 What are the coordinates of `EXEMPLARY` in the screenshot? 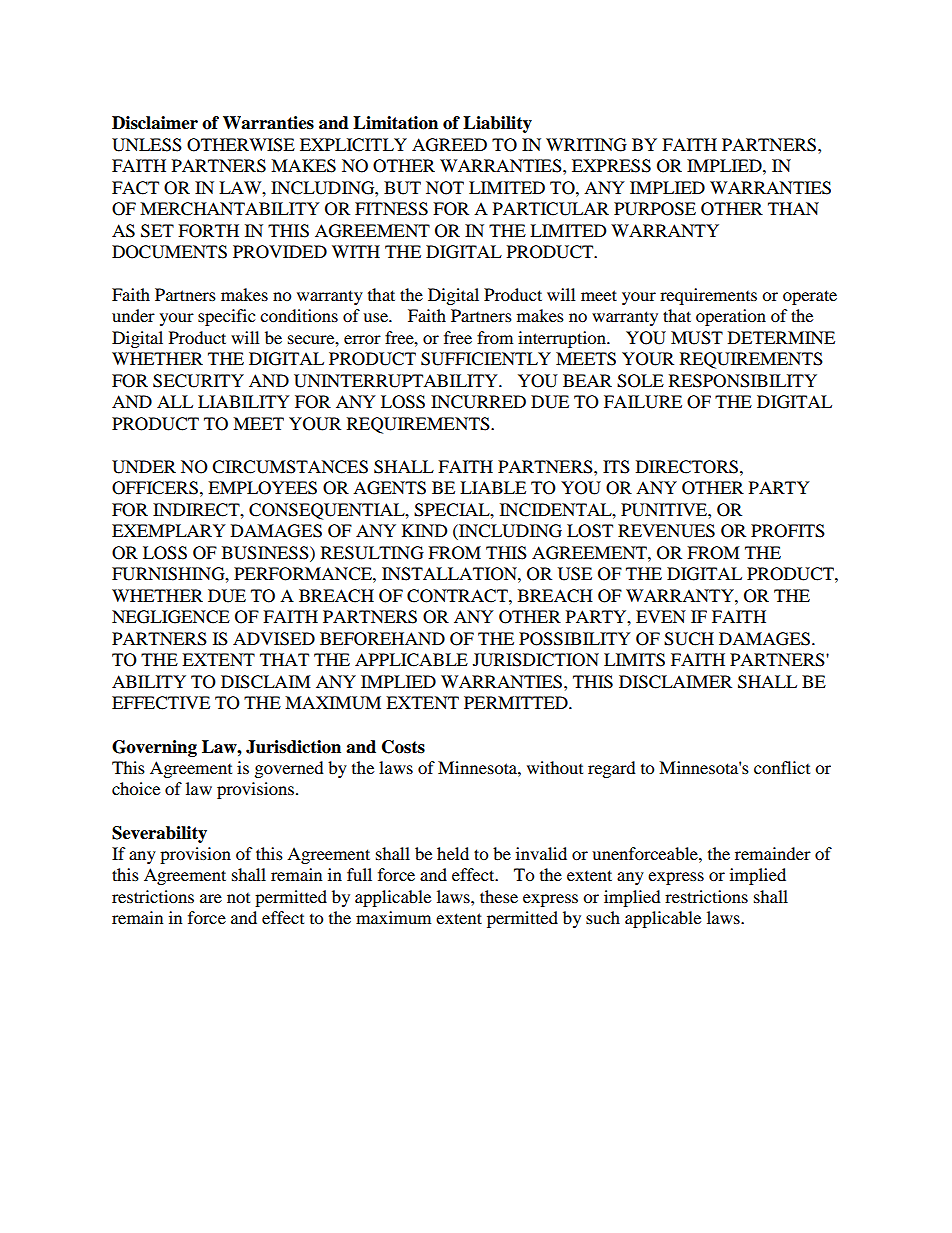 It's located at (169, 530).
